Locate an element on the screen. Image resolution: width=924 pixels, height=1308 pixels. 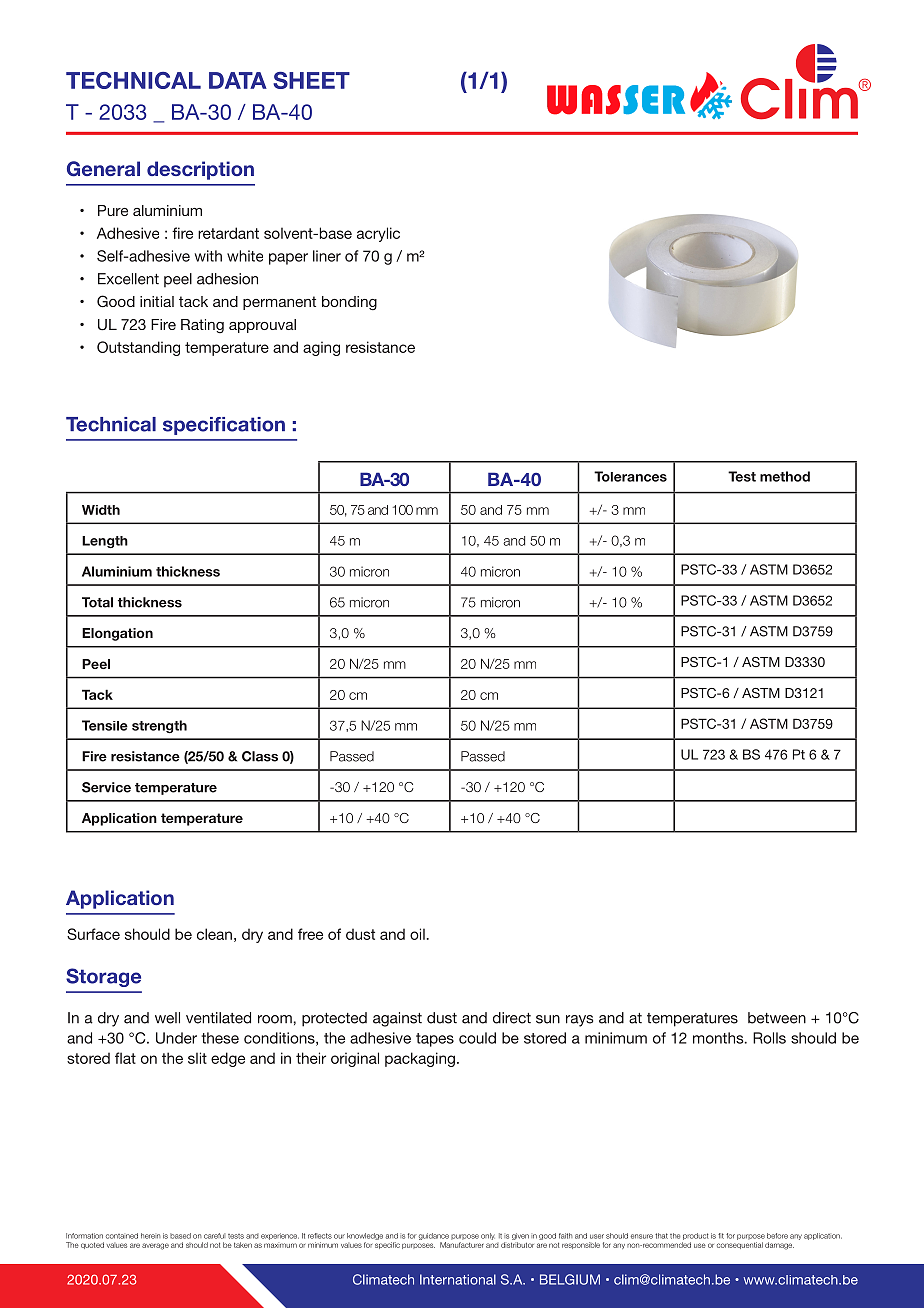
description is located at coordinates (200, 170).
